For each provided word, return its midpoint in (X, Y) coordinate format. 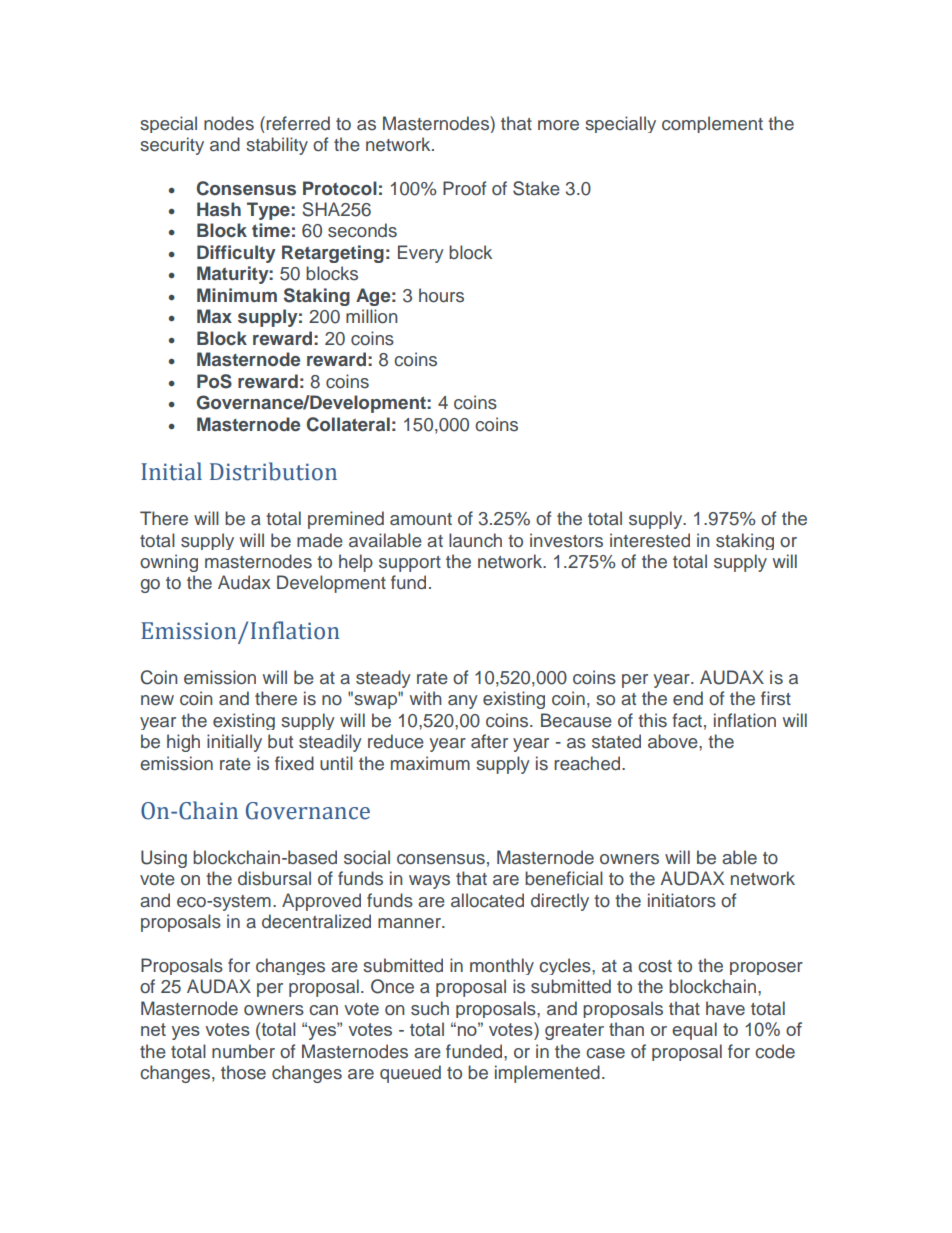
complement (712, 124)
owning (169, 563)
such (430, 1008)
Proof (464, 188)
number (243, 1051)
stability (277, 146)
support (410, 564)
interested (650, 540)
